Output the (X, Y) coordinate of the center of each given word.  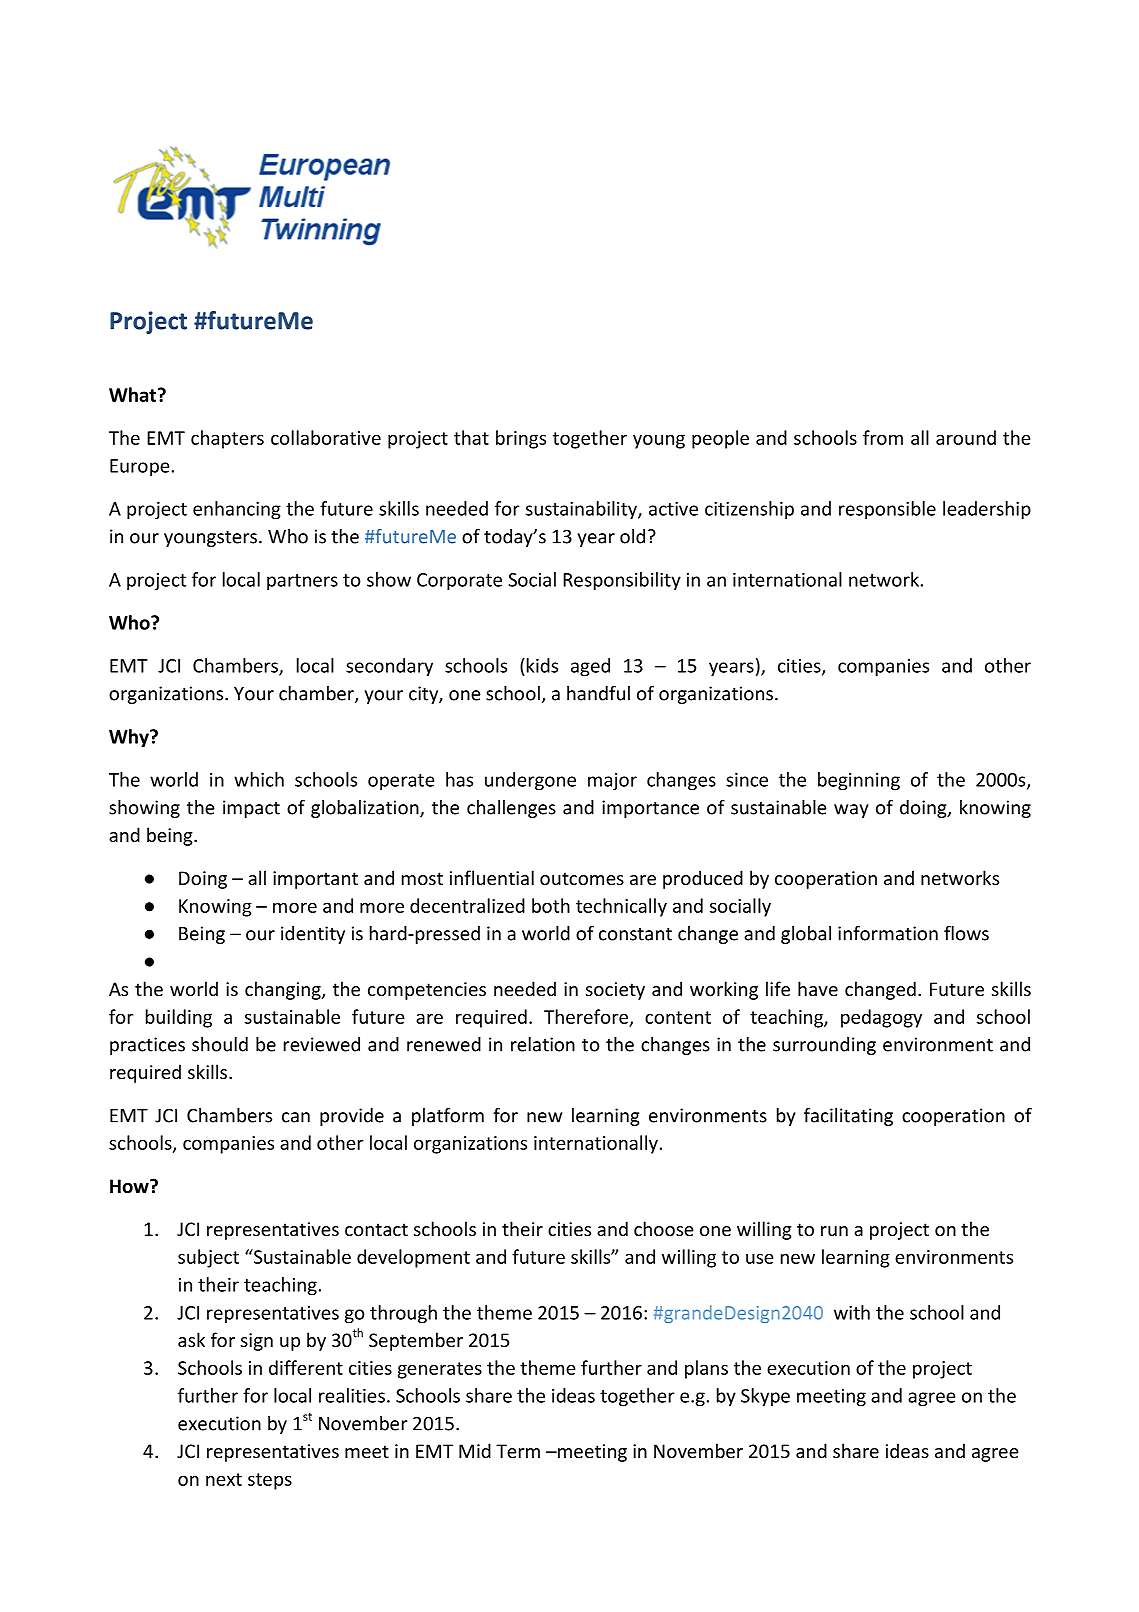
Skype (765, 1397)
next (224, 1479)
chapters (227, 439)
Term (518, 1451)
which (259, 779)
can (296, 1117)
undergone (530, 781)
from (883, 437)
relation (543, 1044)
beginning (859, 781)
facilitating (848, 1117)
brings (521, 439)
